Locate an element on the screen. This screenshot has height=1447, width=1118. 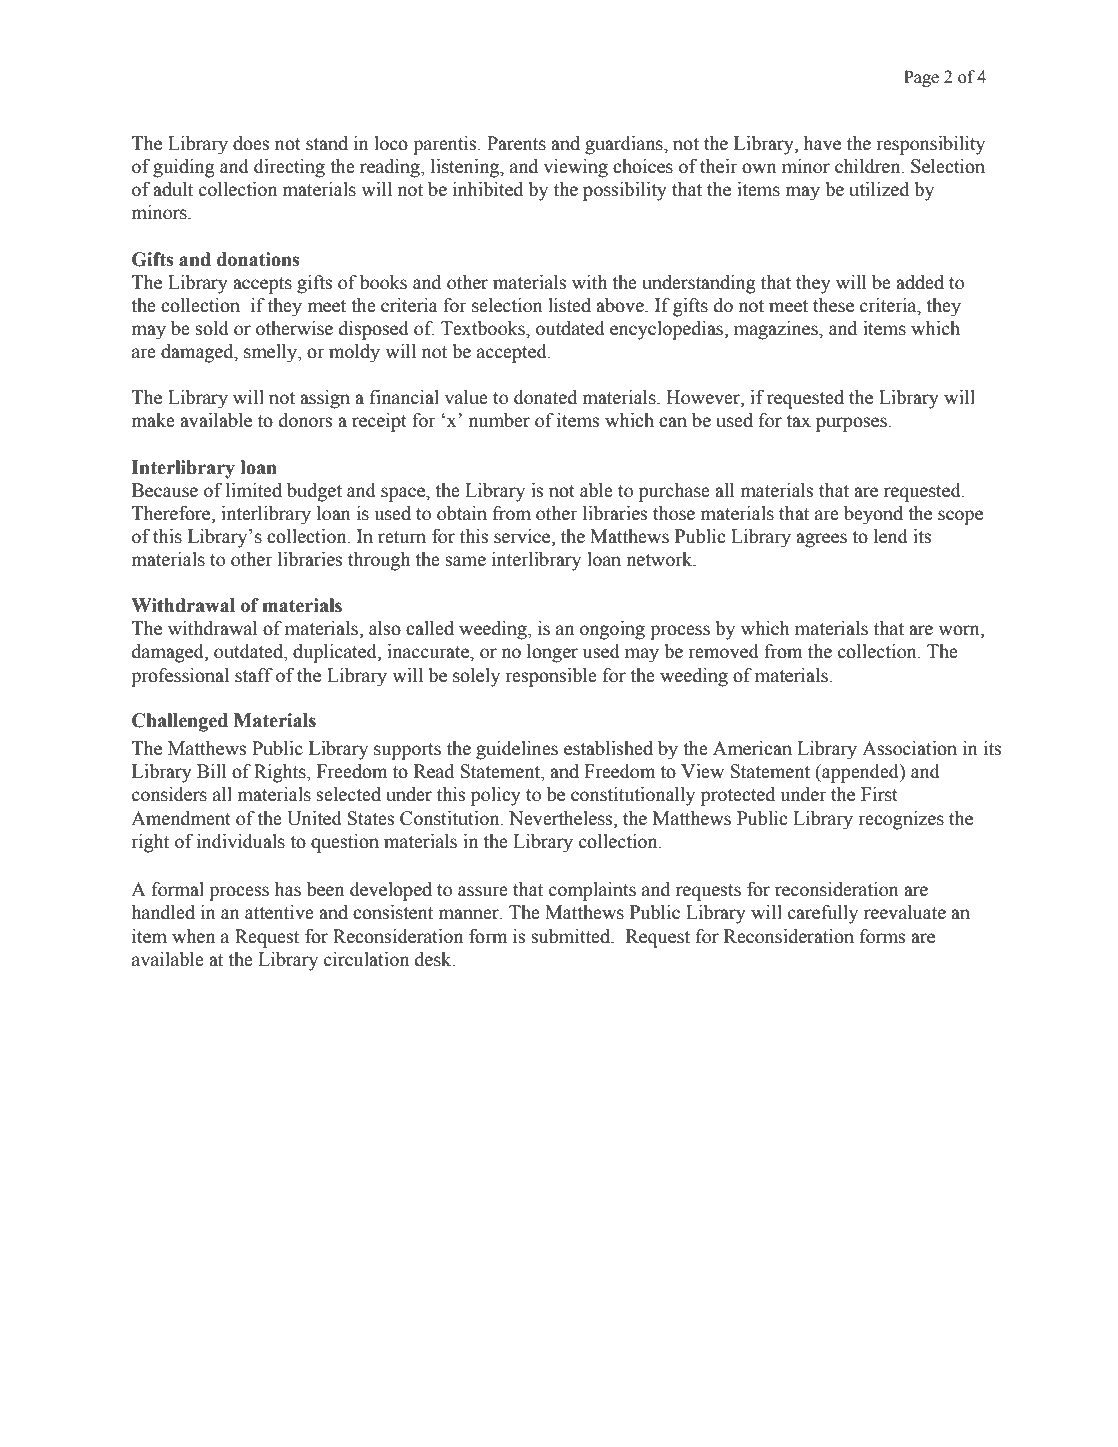
these is located at coordinates (833, 305).
